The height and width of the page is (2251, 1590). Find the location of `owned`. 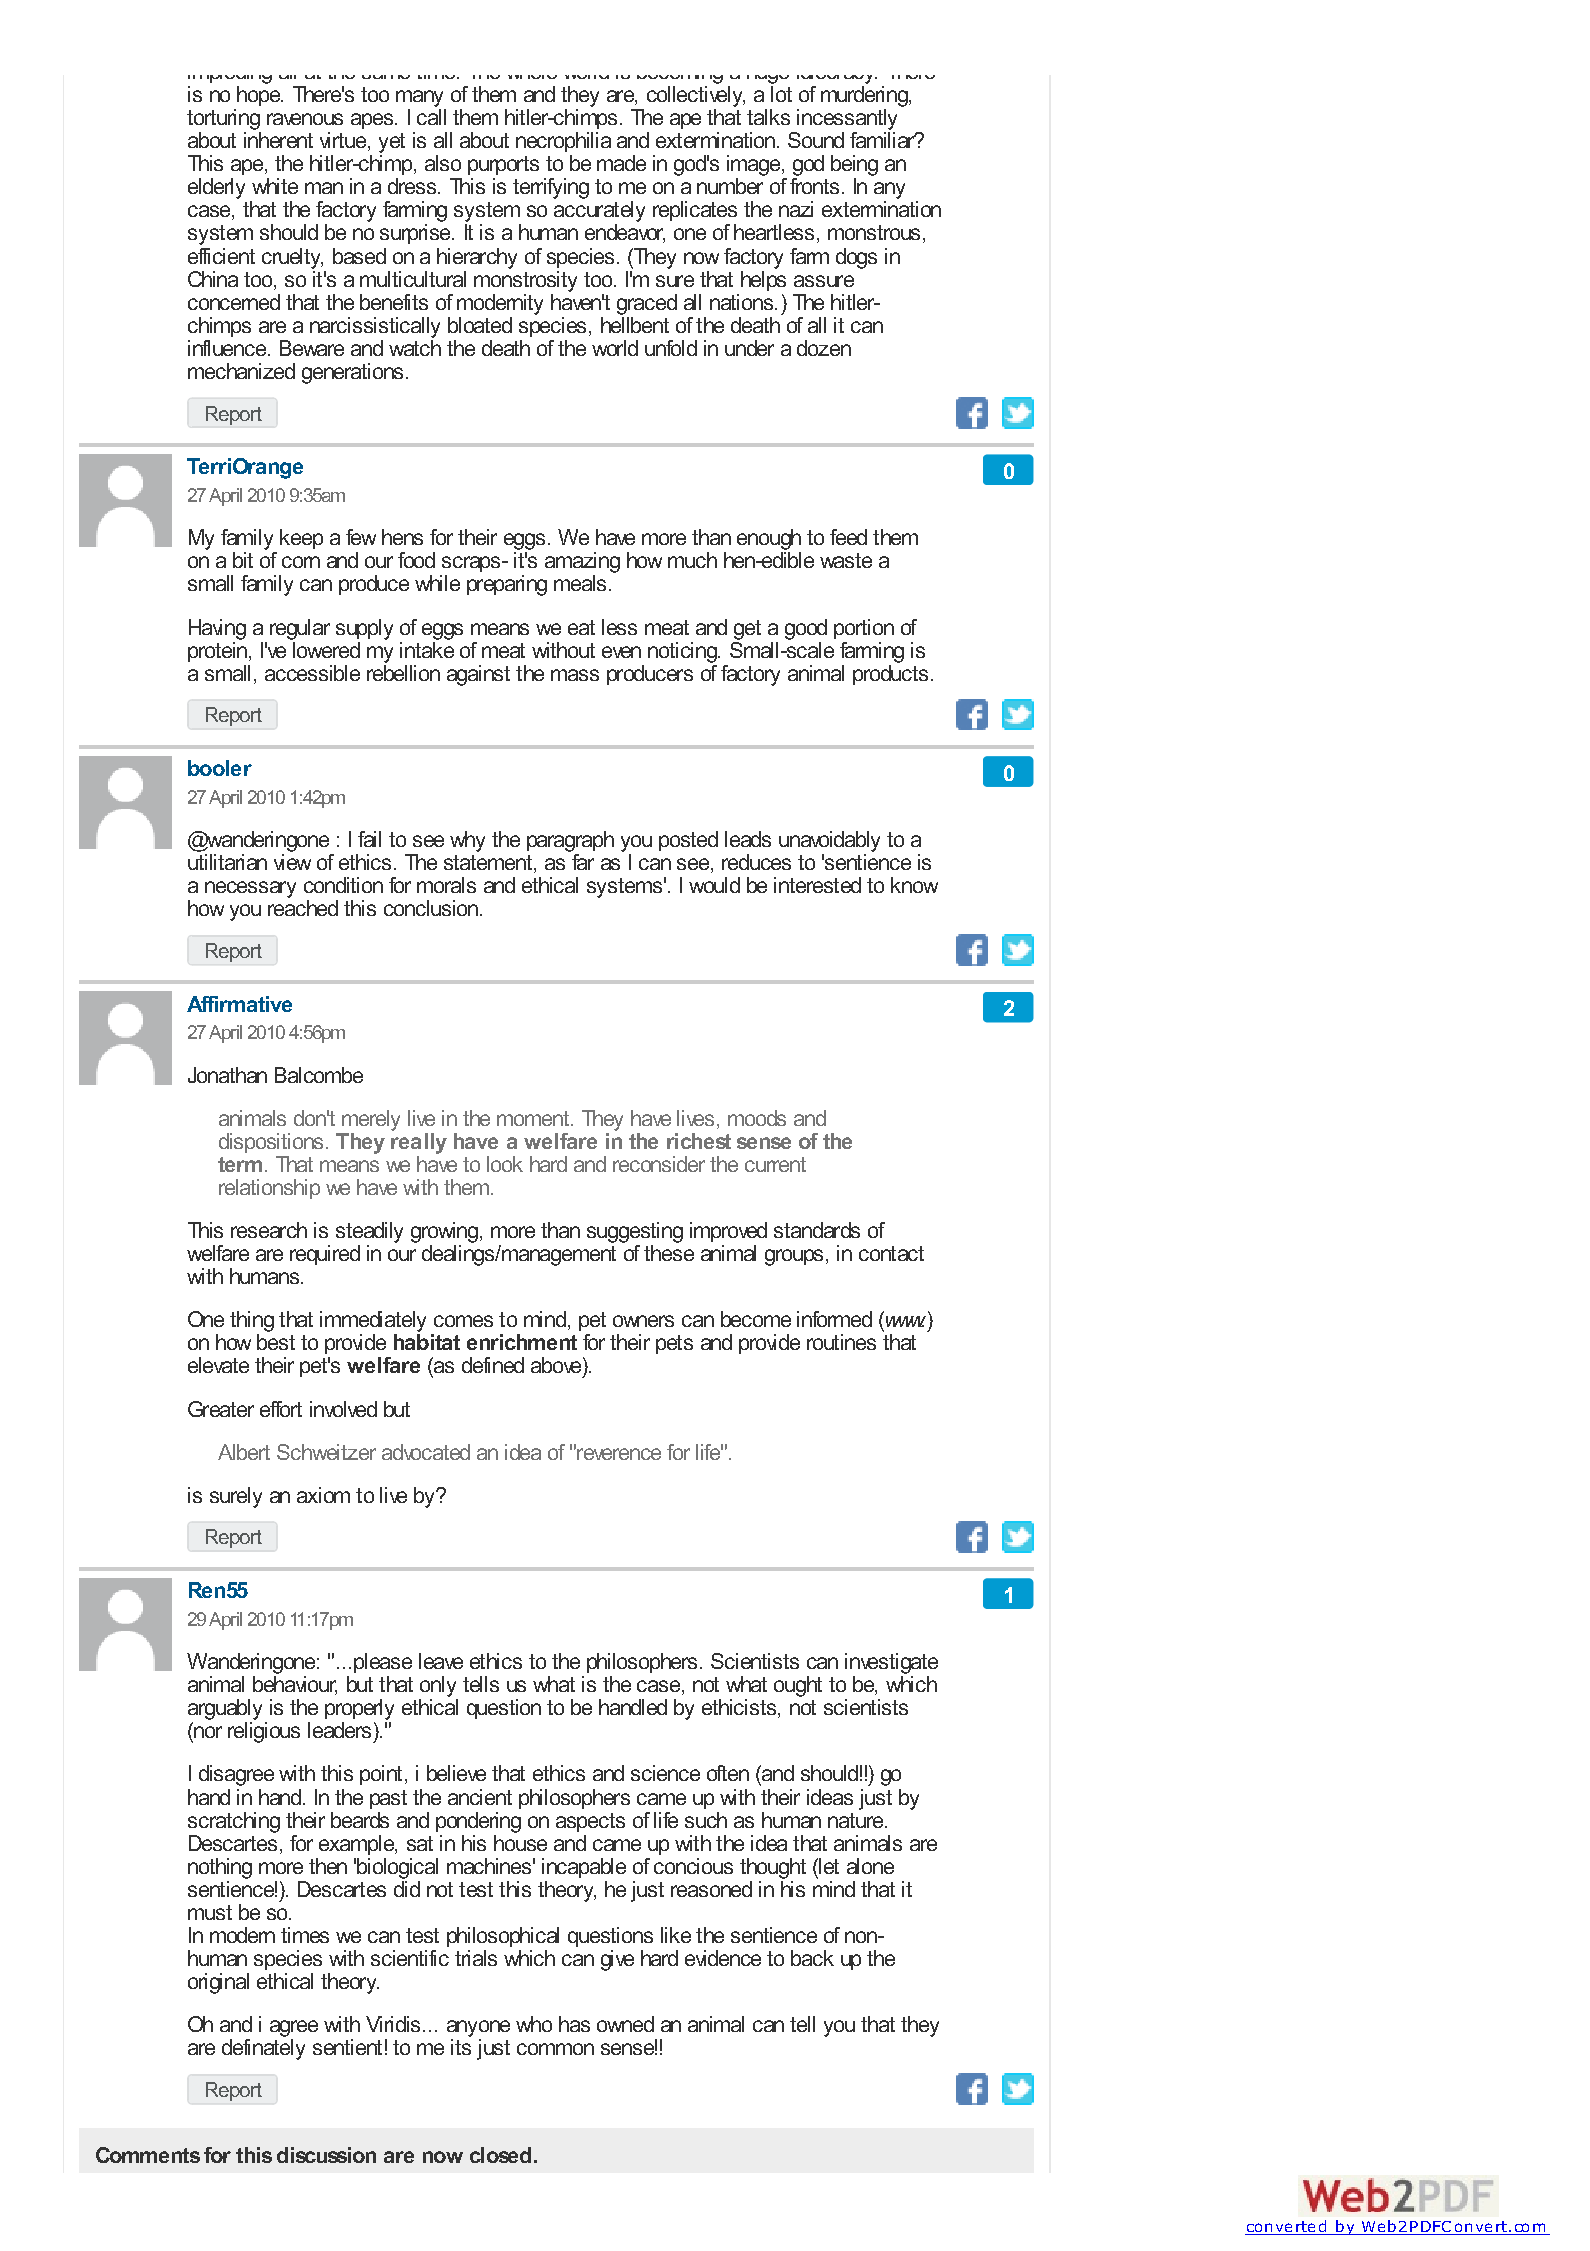

owned is located at coordinates (625, 2024).
